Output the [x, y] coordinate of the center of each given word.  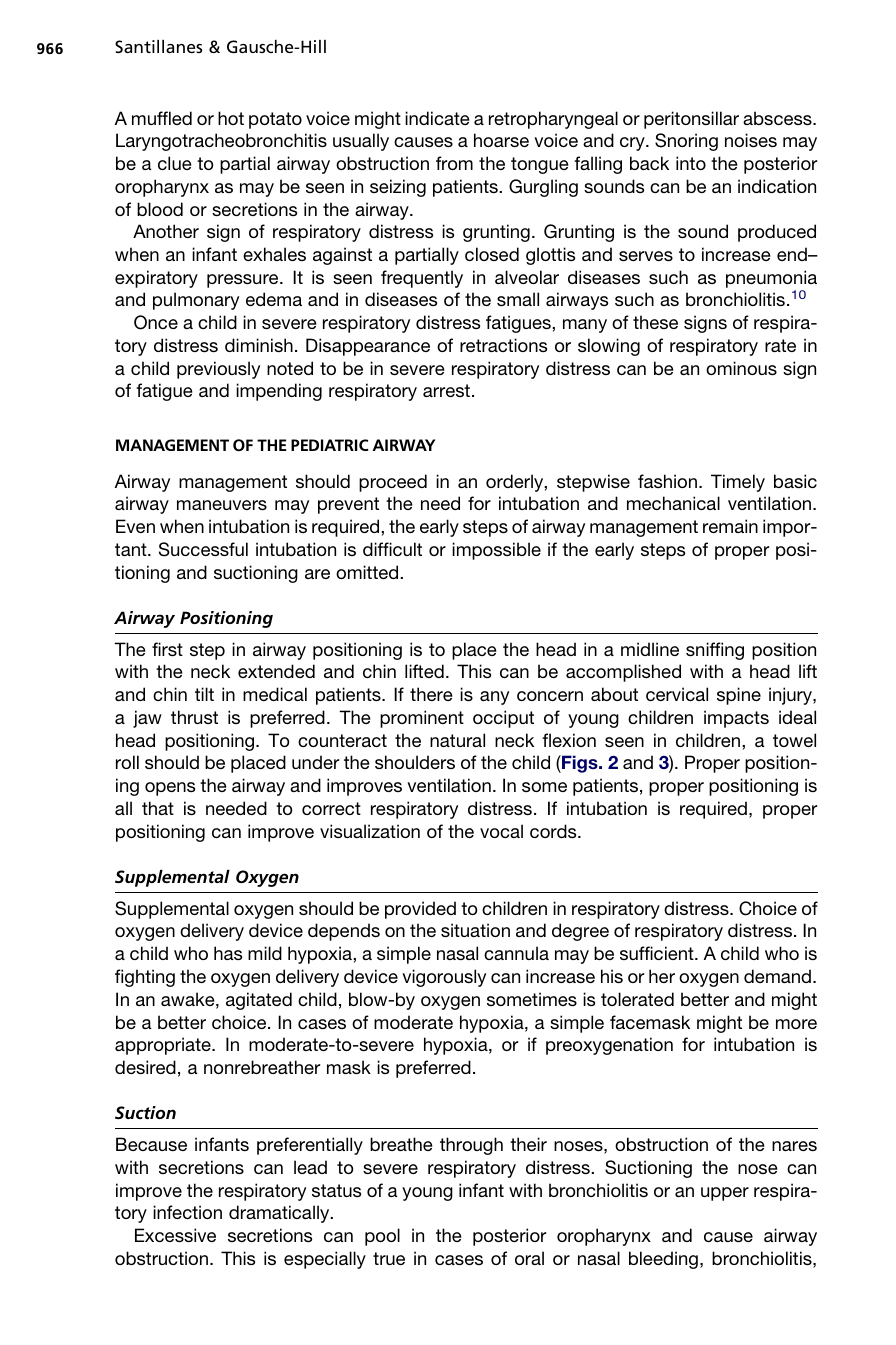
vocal [501, 831]
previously [218, 370]
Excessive [175, 1235]
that [158, 808]
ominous [741, 368]
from [454, 163]
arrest [446, 390]
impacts [736, 719]
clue [174, 163]
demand [777, 976]
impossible [496, 551]
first [167, 649]
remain [730, 526]
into [691, 163]
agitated [259, 1001]
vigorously [444, 978]
